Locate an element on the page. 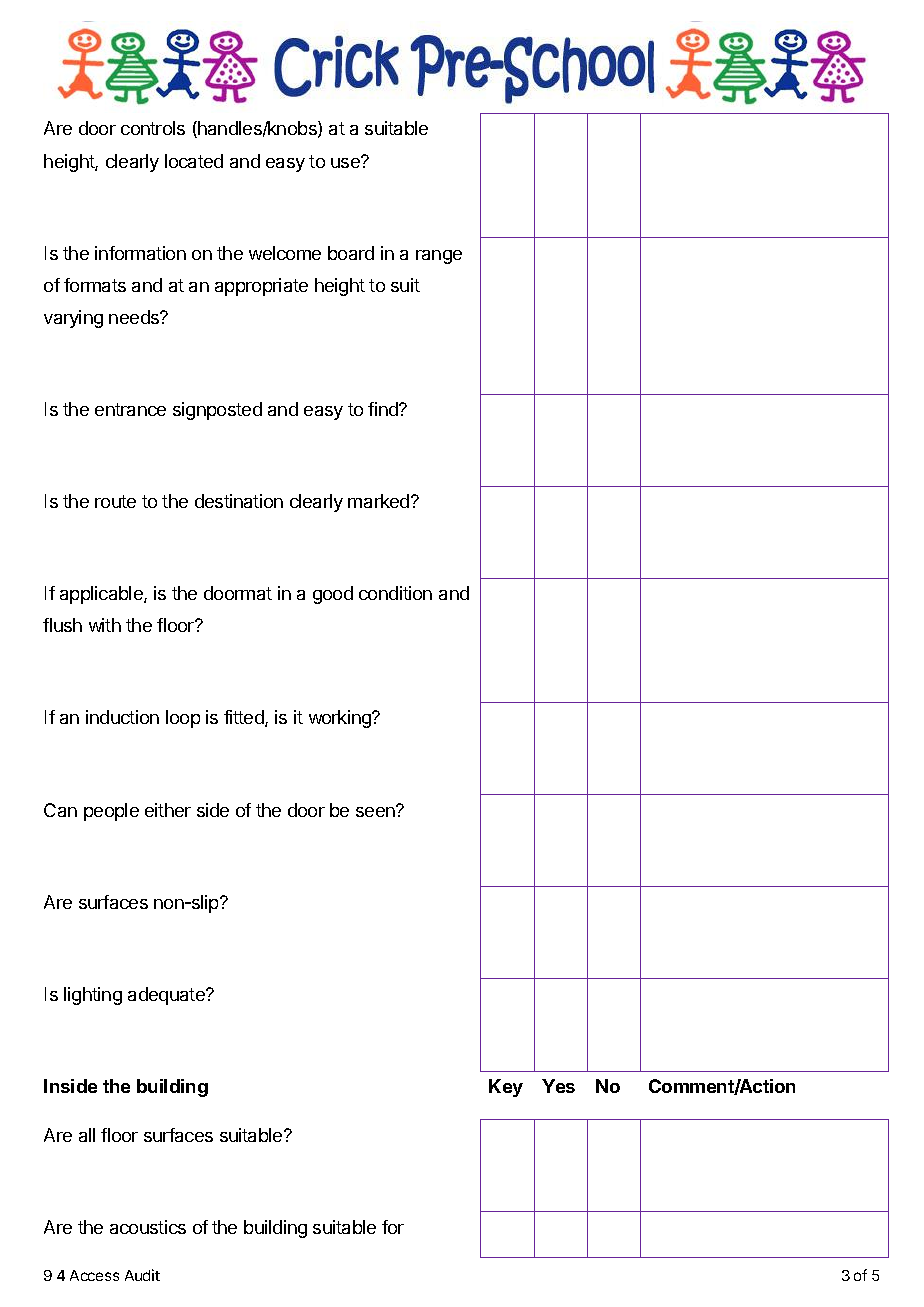  acoustics is located at coordinates (148, 1227).
